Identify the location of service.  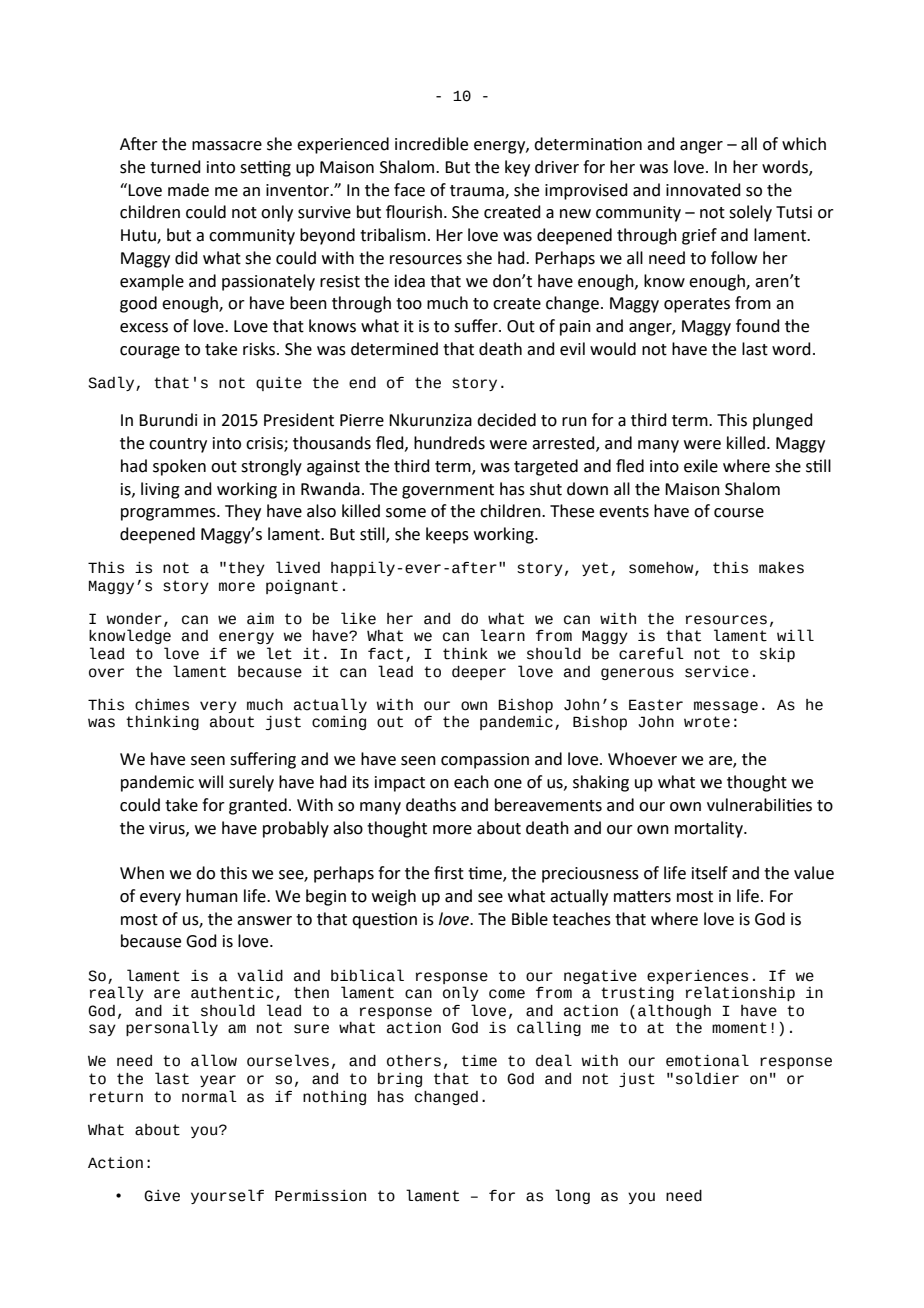
(717, 672).
